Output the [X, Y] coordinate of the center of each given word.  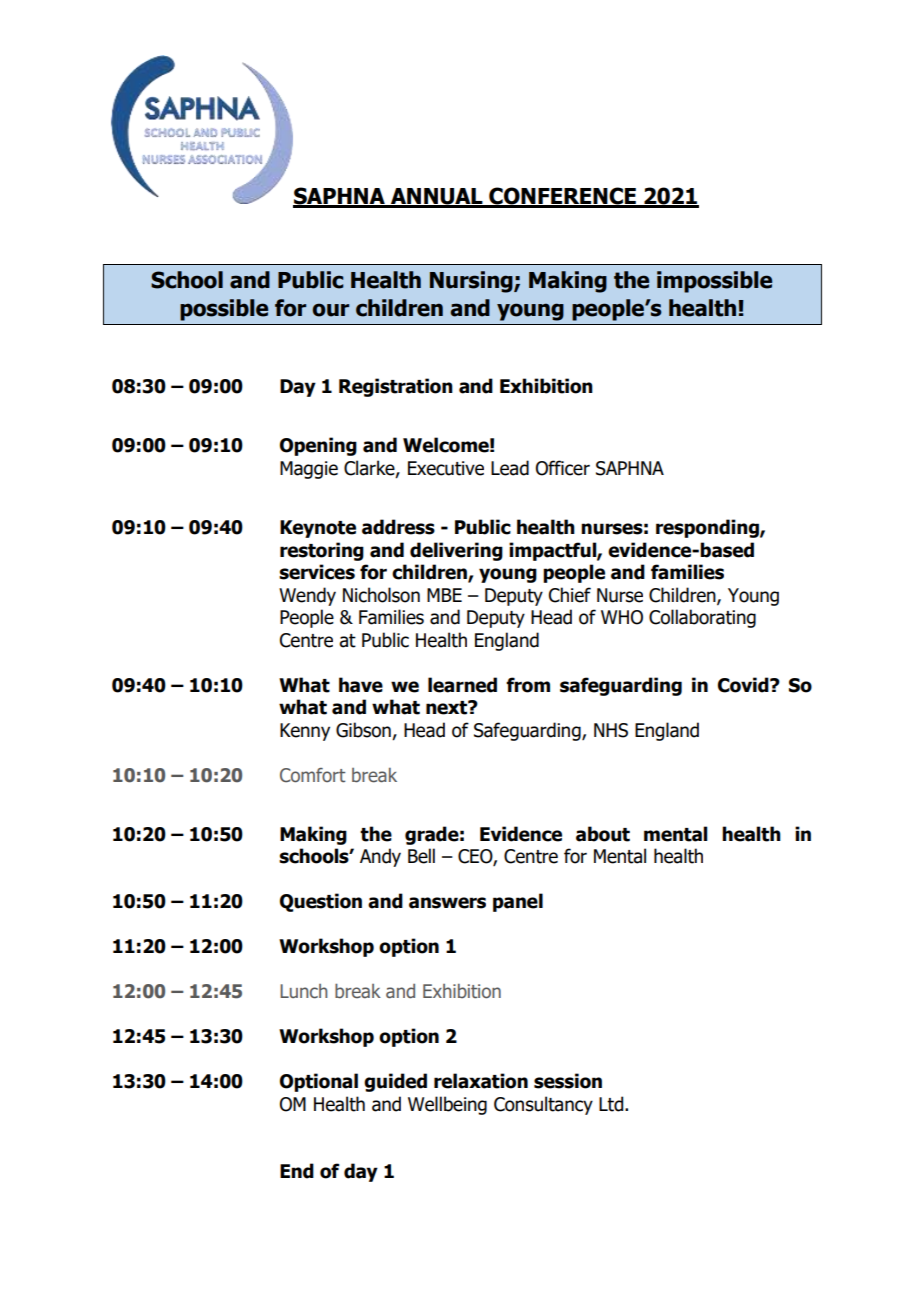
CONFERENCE [562, 197]
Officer [563, 468]
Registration [396, 387]
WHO [622, 617]
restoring [322, 551]
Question [321, 902]
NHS [611, 730]
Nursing [472, 282]
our [330, 310]
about [603, 834]
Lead [510, 468]
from [528, 685]
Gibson [363, 730]
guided [395, 1082]
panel [518, 902]
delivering [456, 551]
